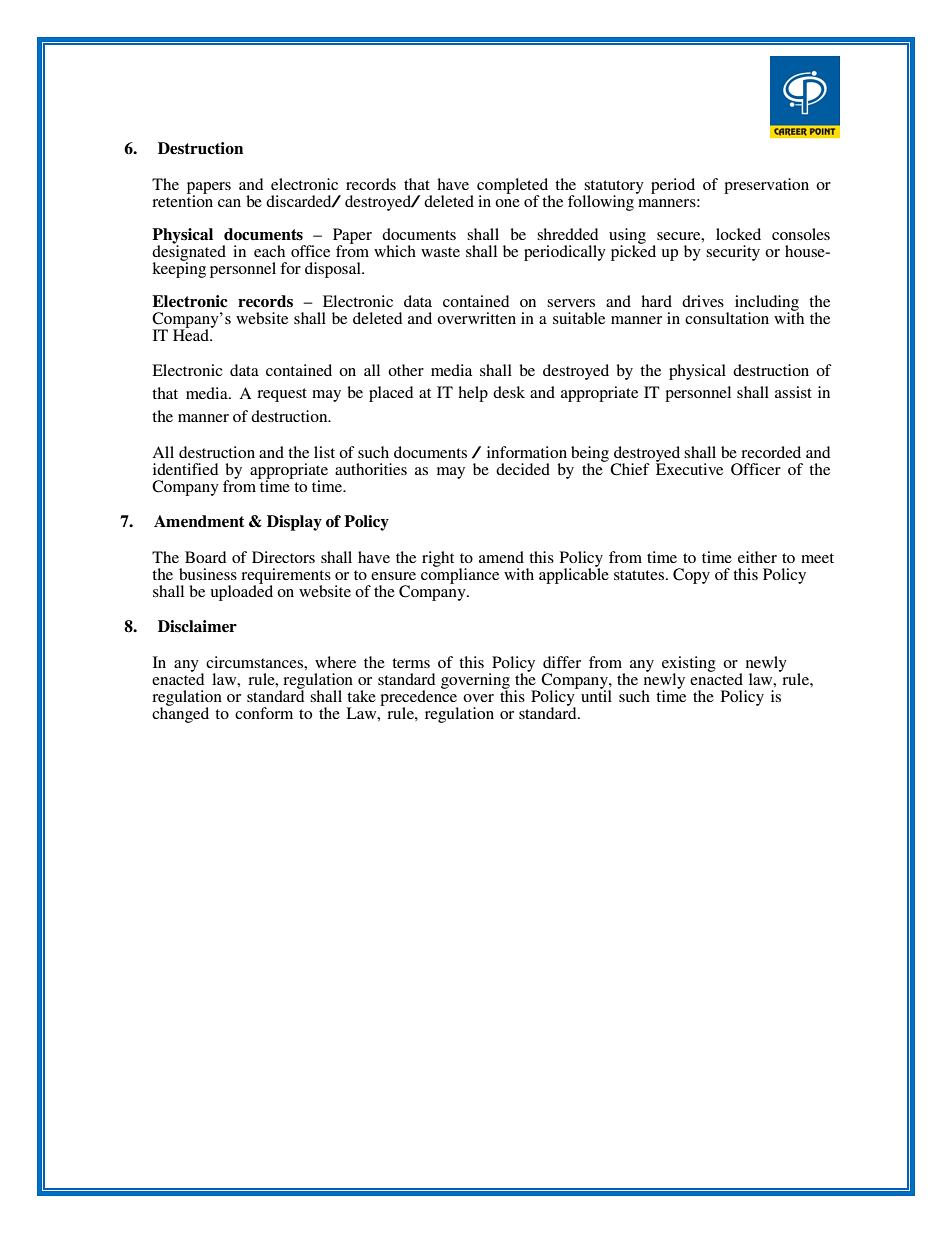 The height and width of the screenshot is (1233, 952). I want to click on information, so click(527, 452).
